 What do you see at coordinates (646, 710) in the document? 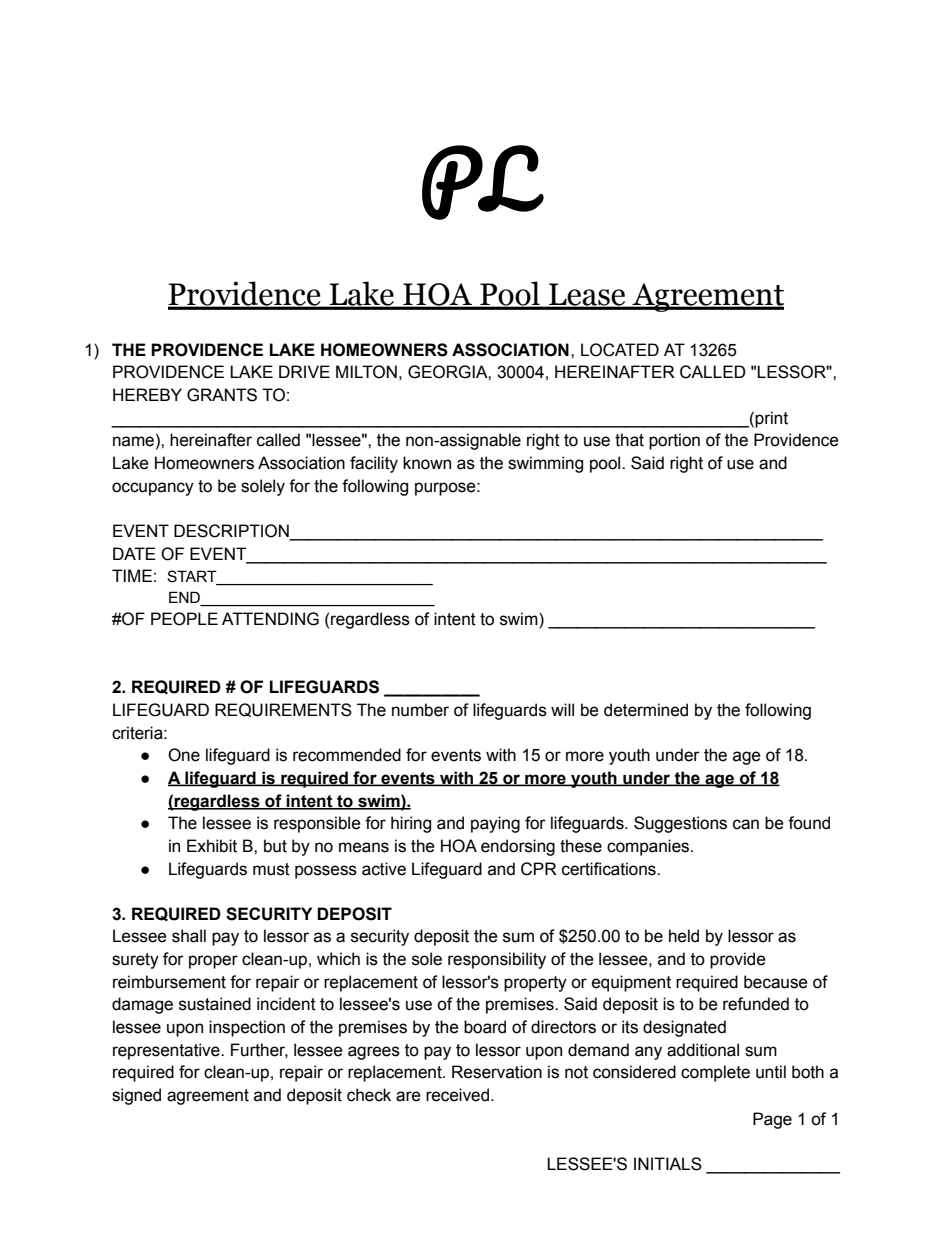
I see `determined` at bounding box center [646, 710].
